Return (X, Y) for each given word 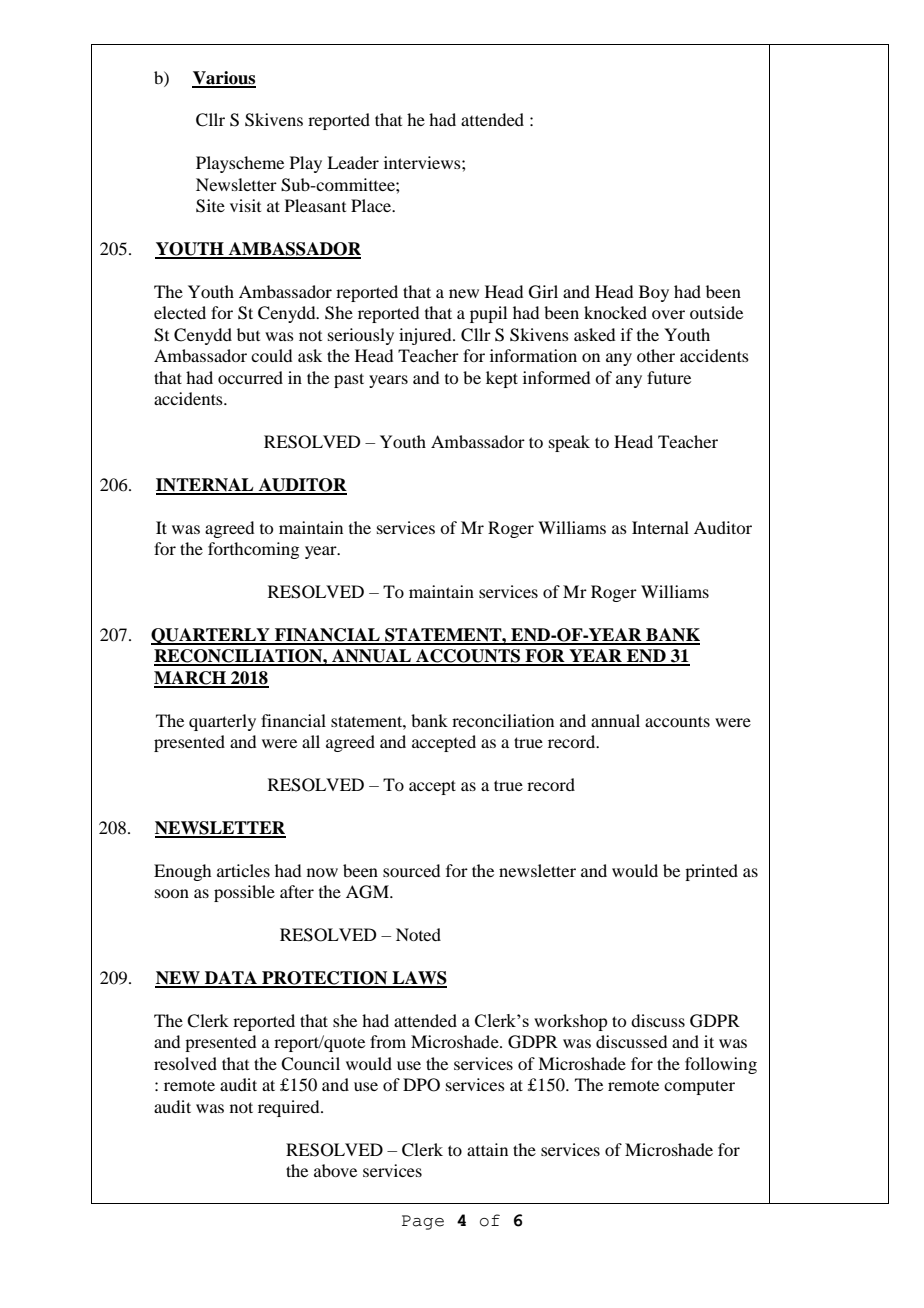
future (669, 377)
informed (556, 377)
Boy (654, 293)
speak (569, 443)
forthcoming (253, 550)
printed (711, 872)
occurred (250, 377)
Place (372, 205)
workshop (570, 1022)
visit (245, 205)
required (290, 1108)
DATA (231, 979)
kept (502, 379)
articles (243, 870)
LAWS (418, 979)
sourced (411, 870)
